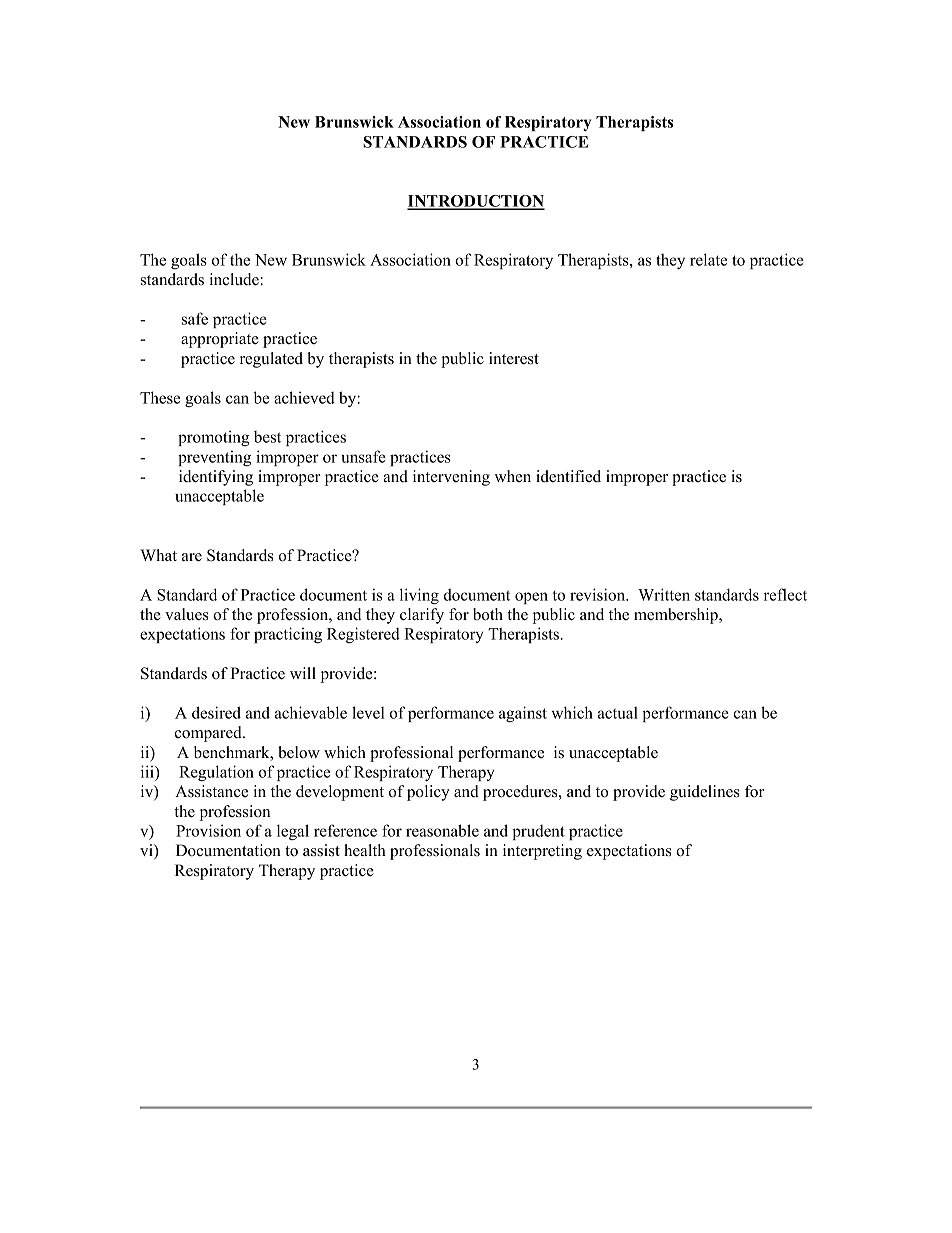 The image size is (952, 1233). Describe the element at coordinates (208, 830) in the screenshot. I see `Provision` at that location.
